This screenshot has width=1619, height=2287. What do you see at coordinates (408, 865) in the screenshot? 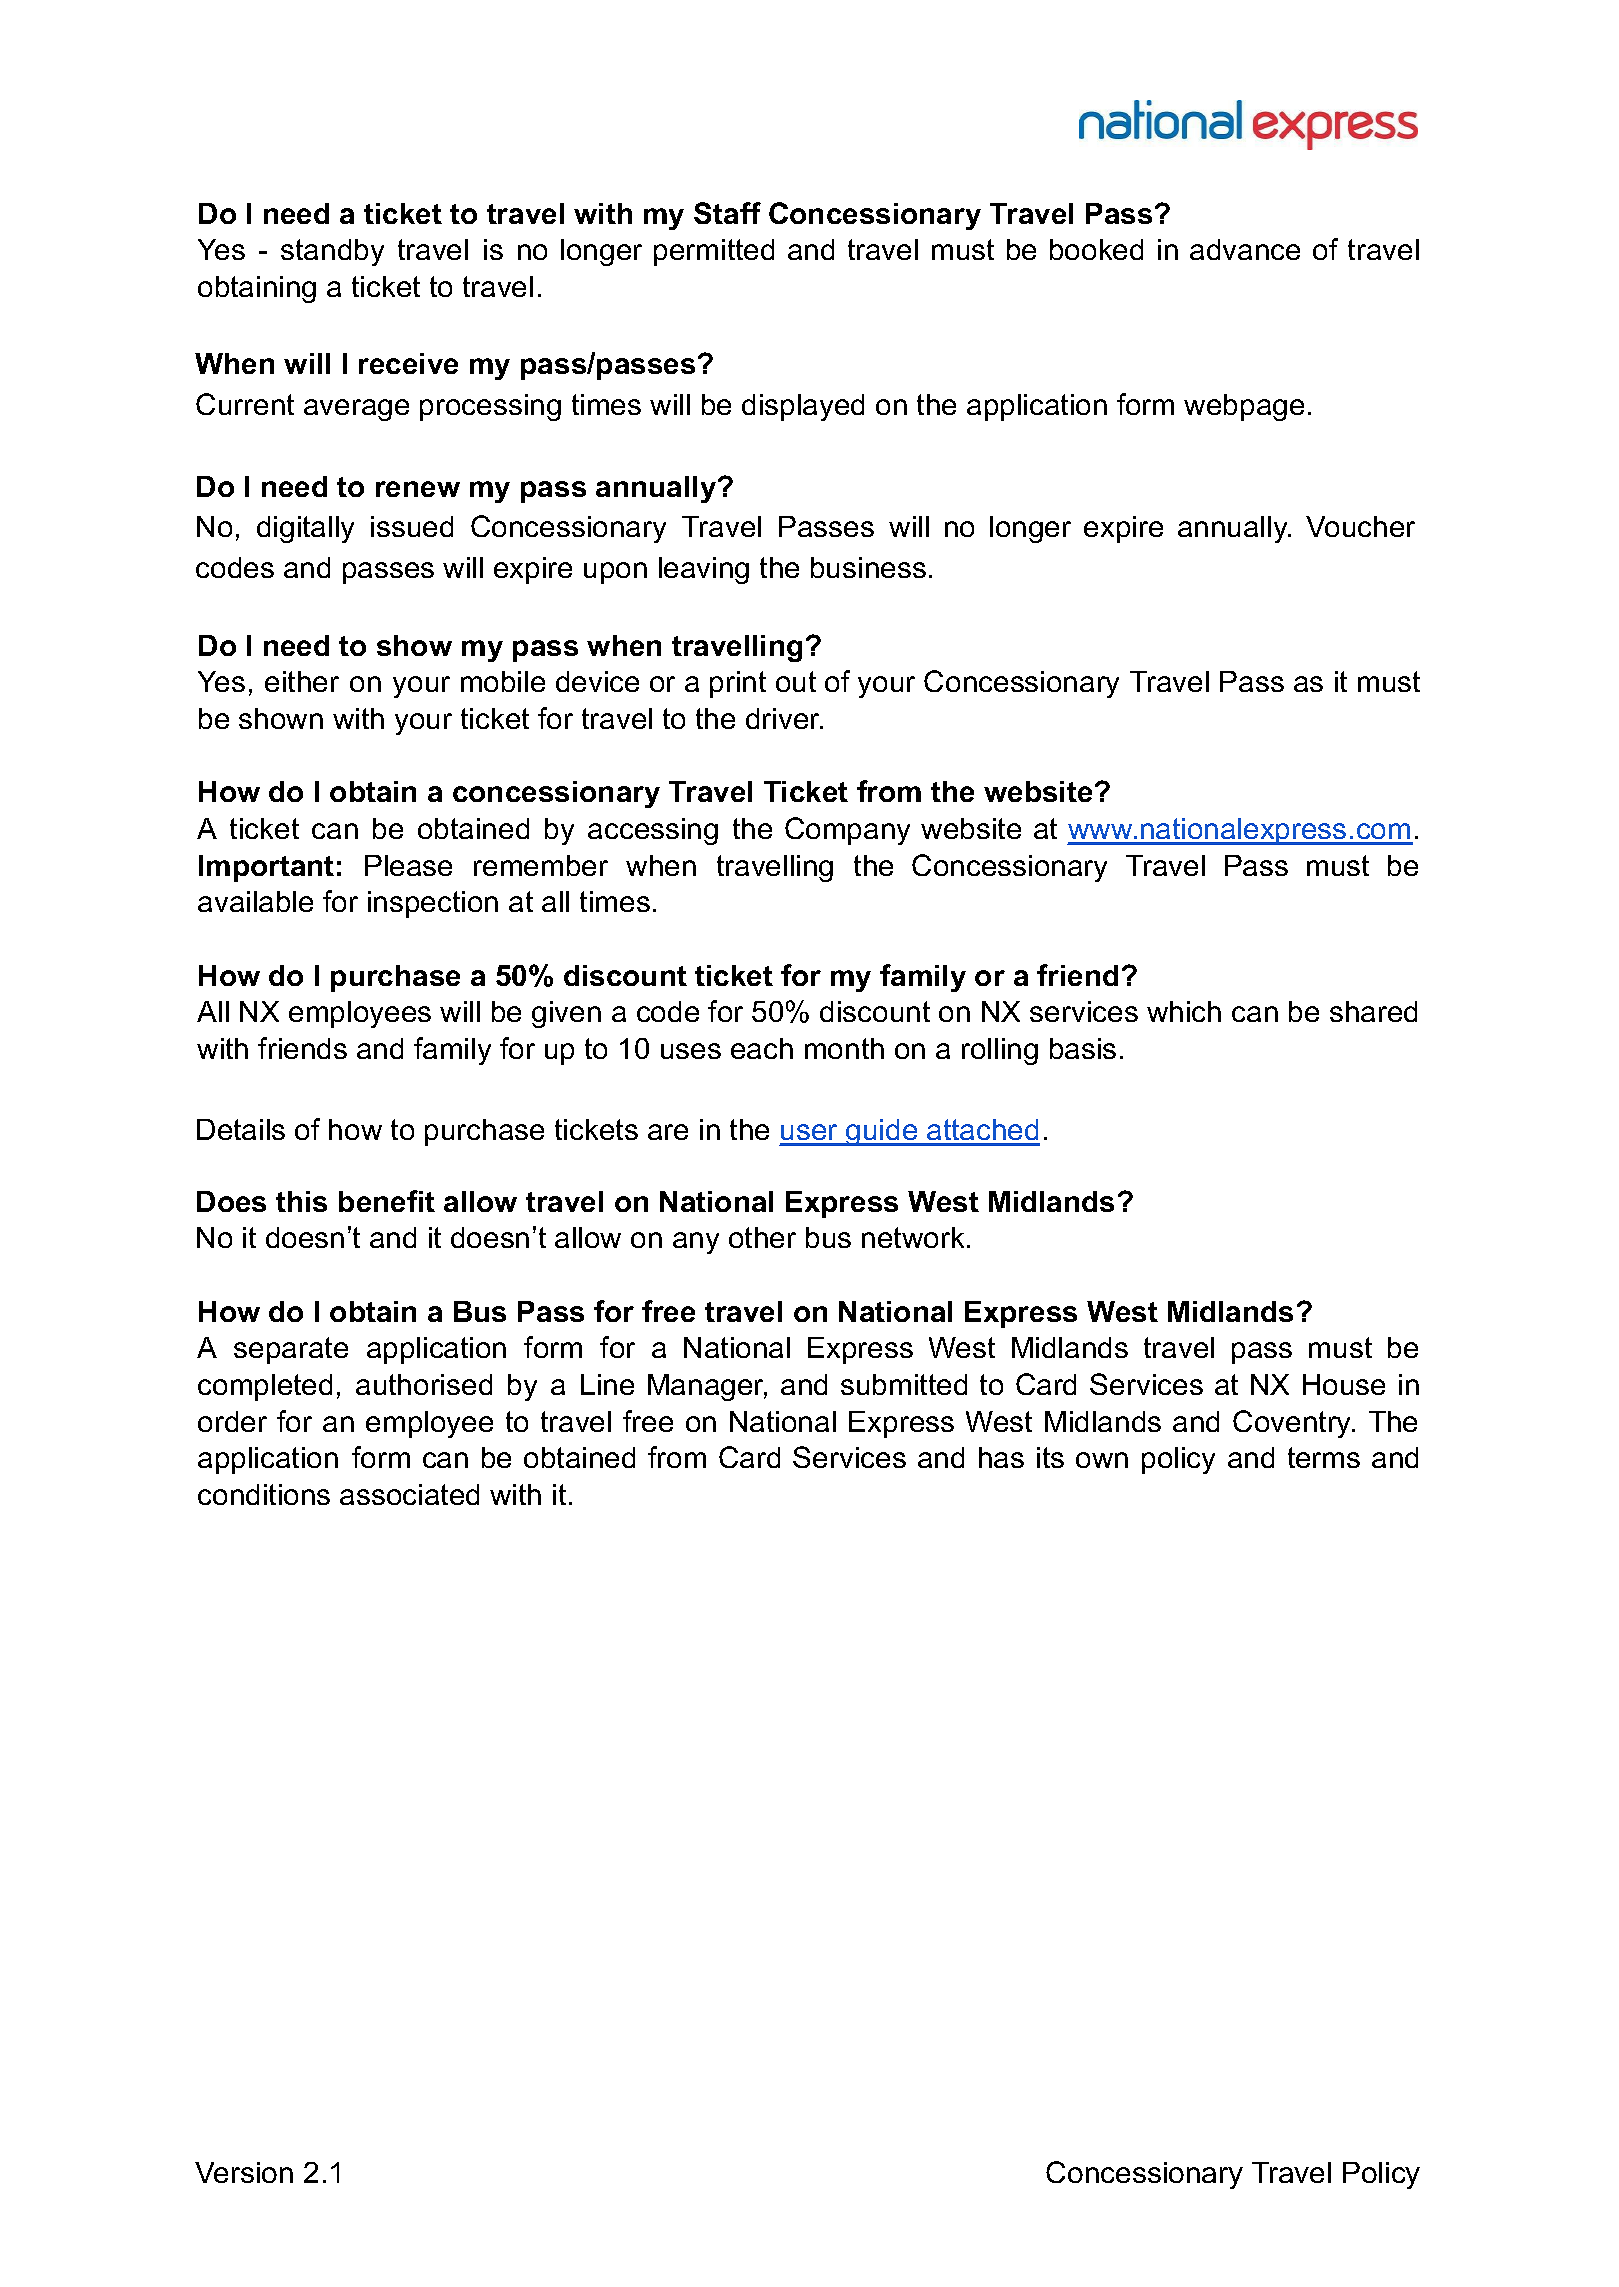
I see `Please` at bounding box center [408, 865].
